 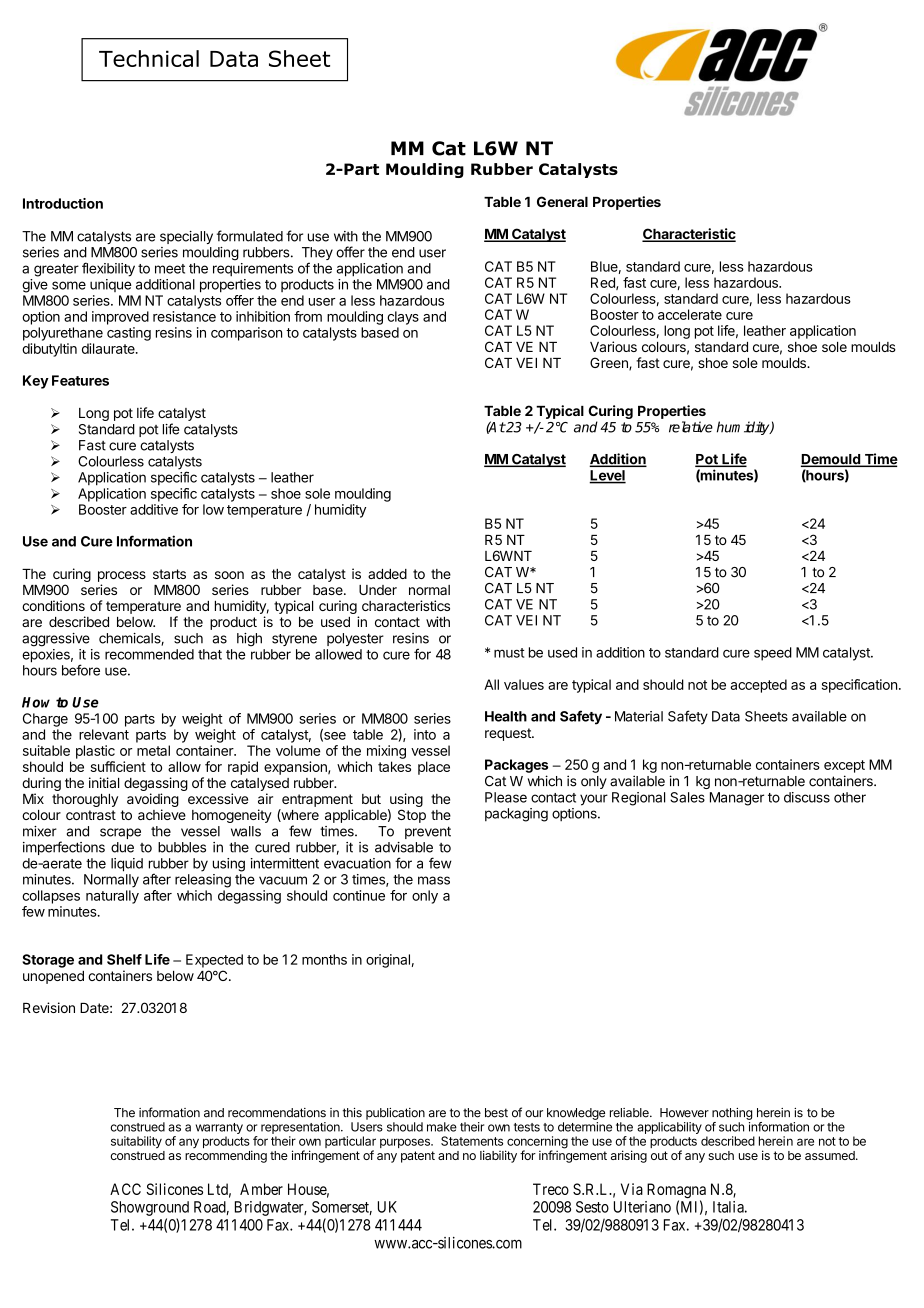 What do you see at coordinates (129, 334) in the image?
I see `casting` at bounding box center [129, 334].
